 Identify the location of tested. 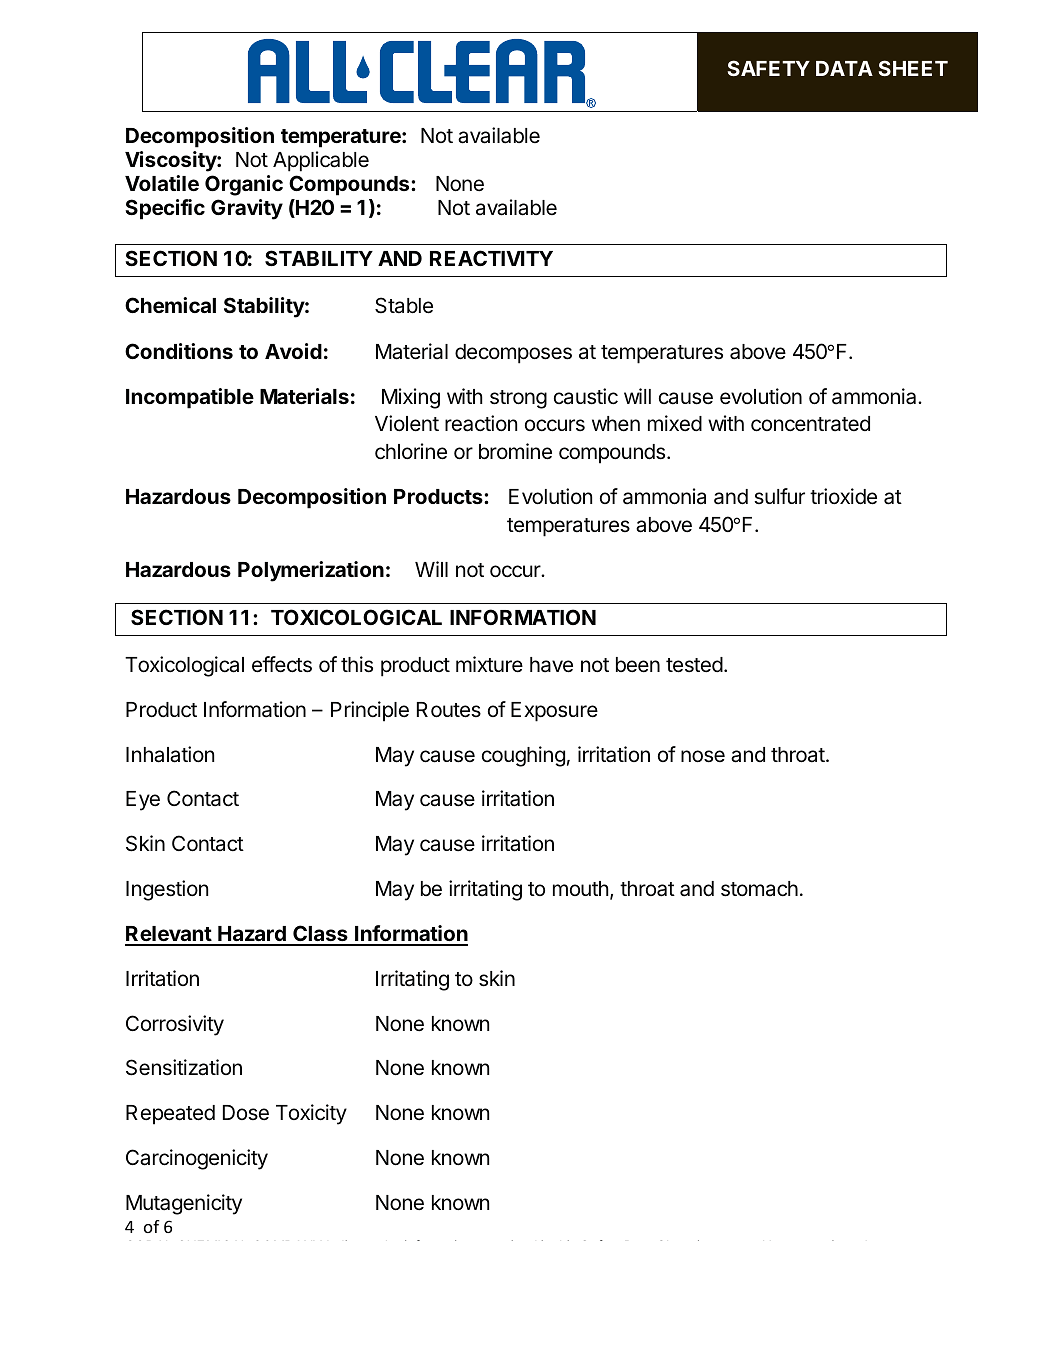
(694, 665).
